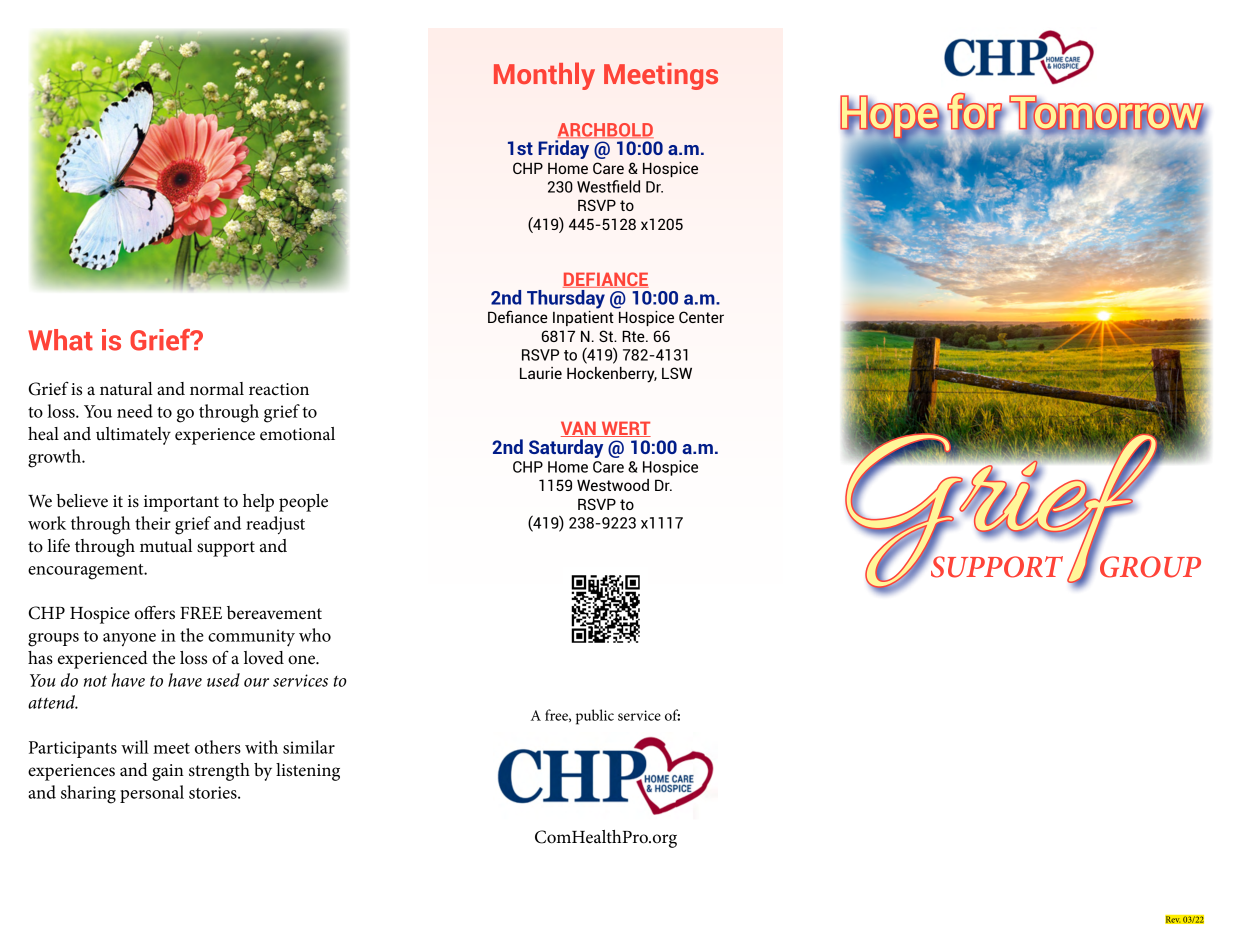 This screenshot has height=952, width=1233. I want to click on gain, so click(168, 772).
